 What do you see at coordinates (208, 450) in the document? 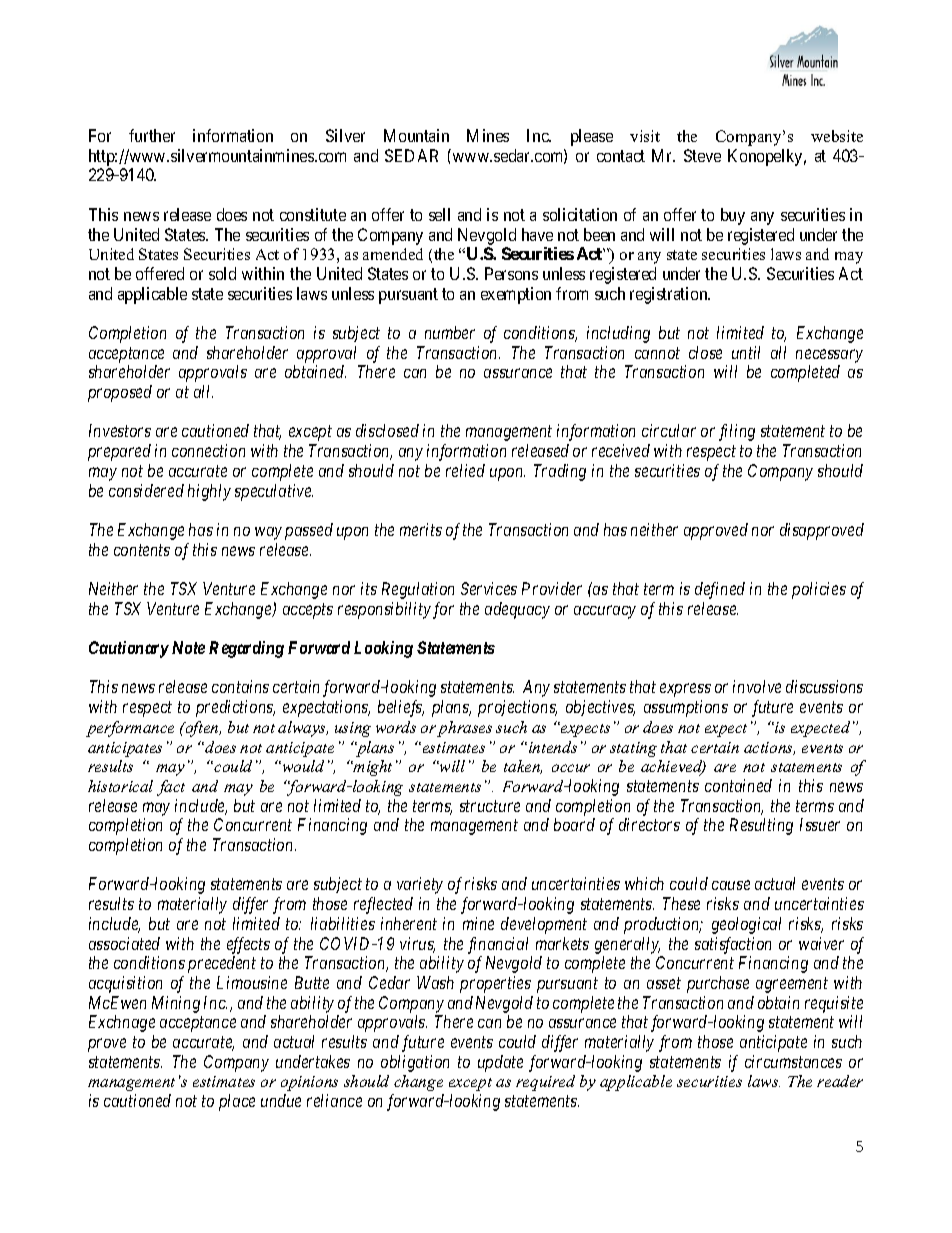
I see `connection` at bounding box center [208, 450].
